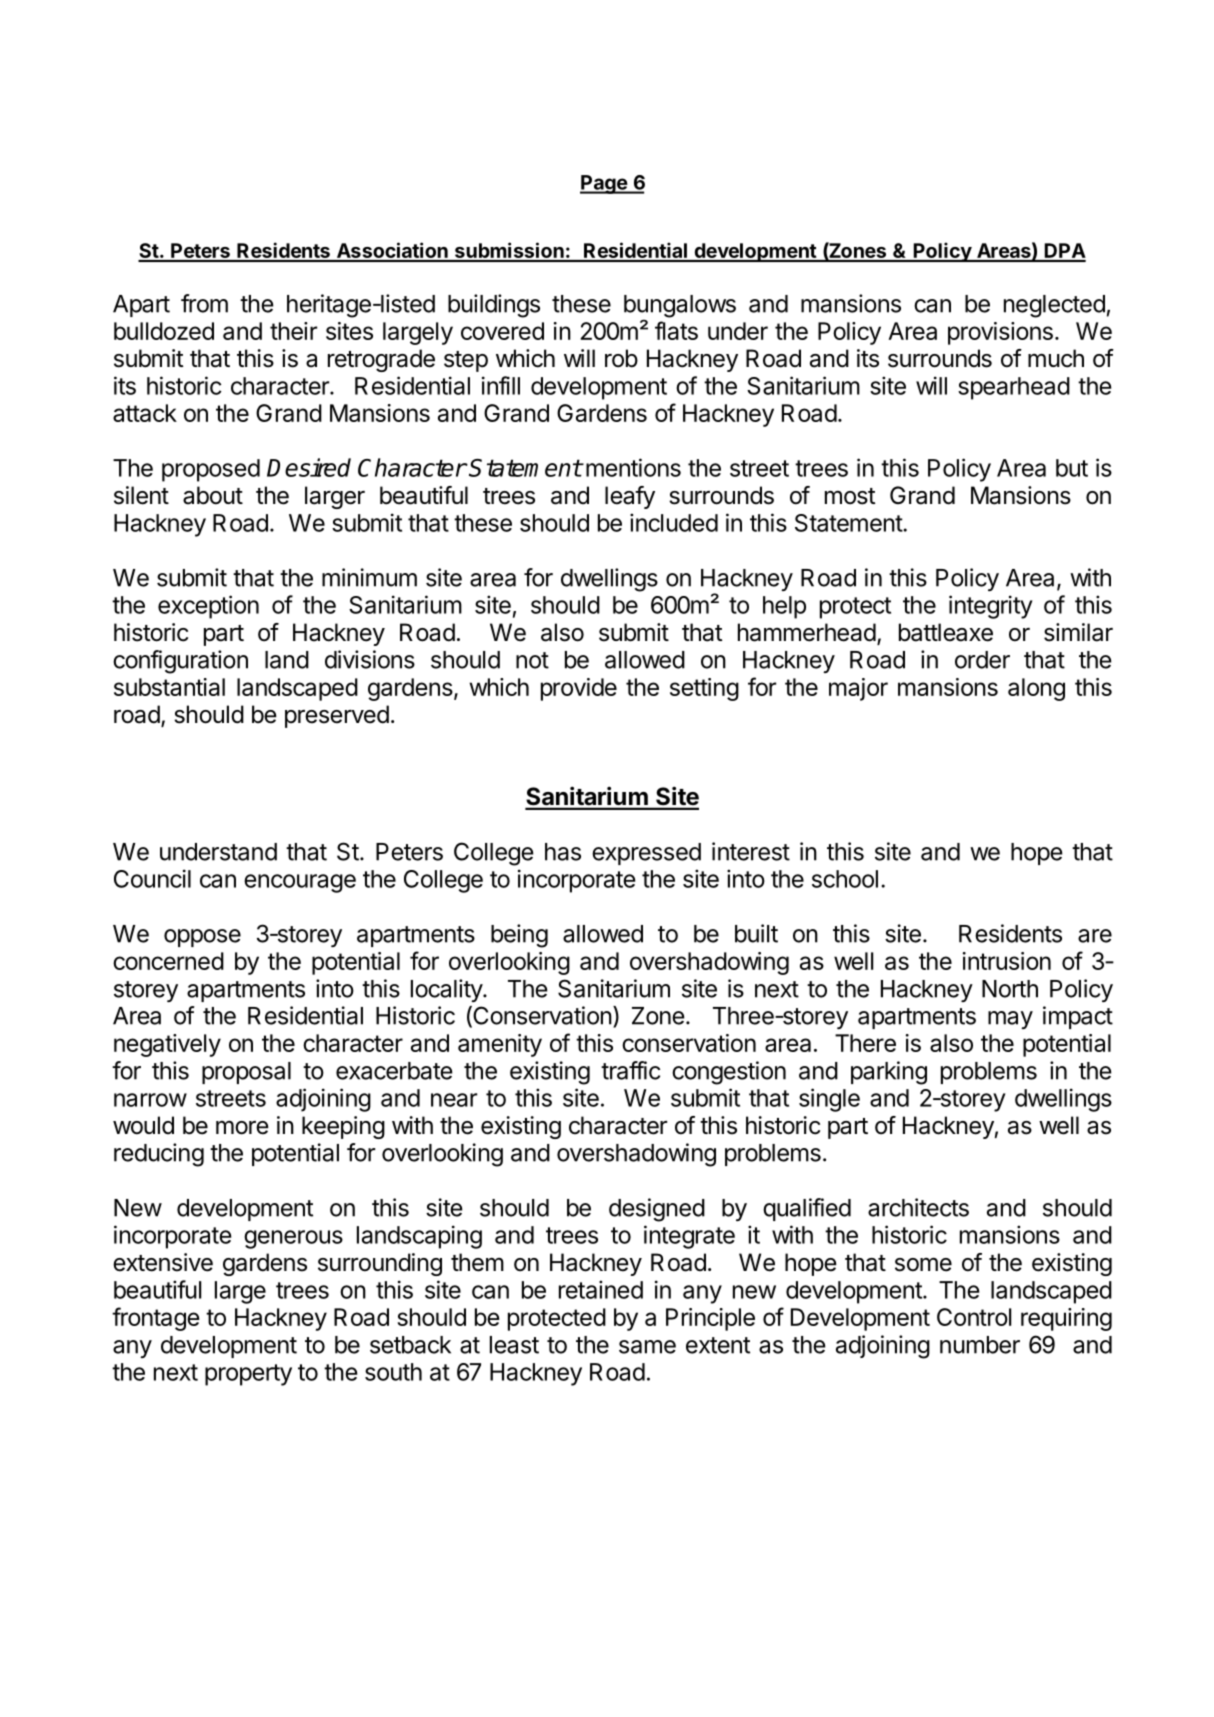 The width and height of the screenshot is (1214, 1717). I want to click on from, so click(204, 303).
